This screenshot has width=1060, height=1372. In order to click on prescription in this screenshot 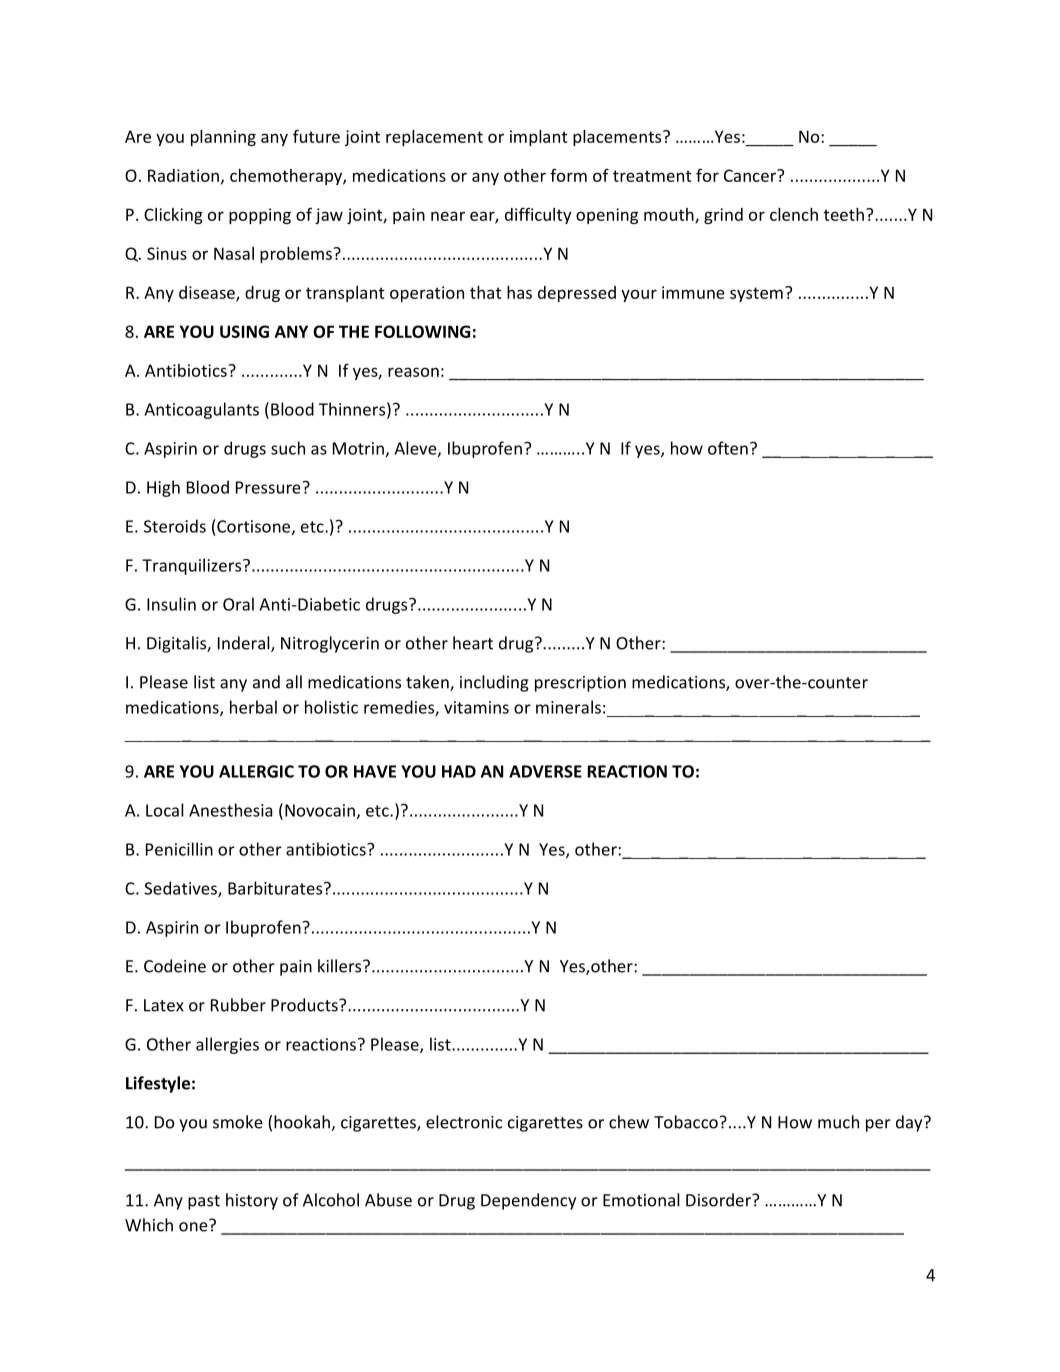, I will do `click(580, 684)`.
